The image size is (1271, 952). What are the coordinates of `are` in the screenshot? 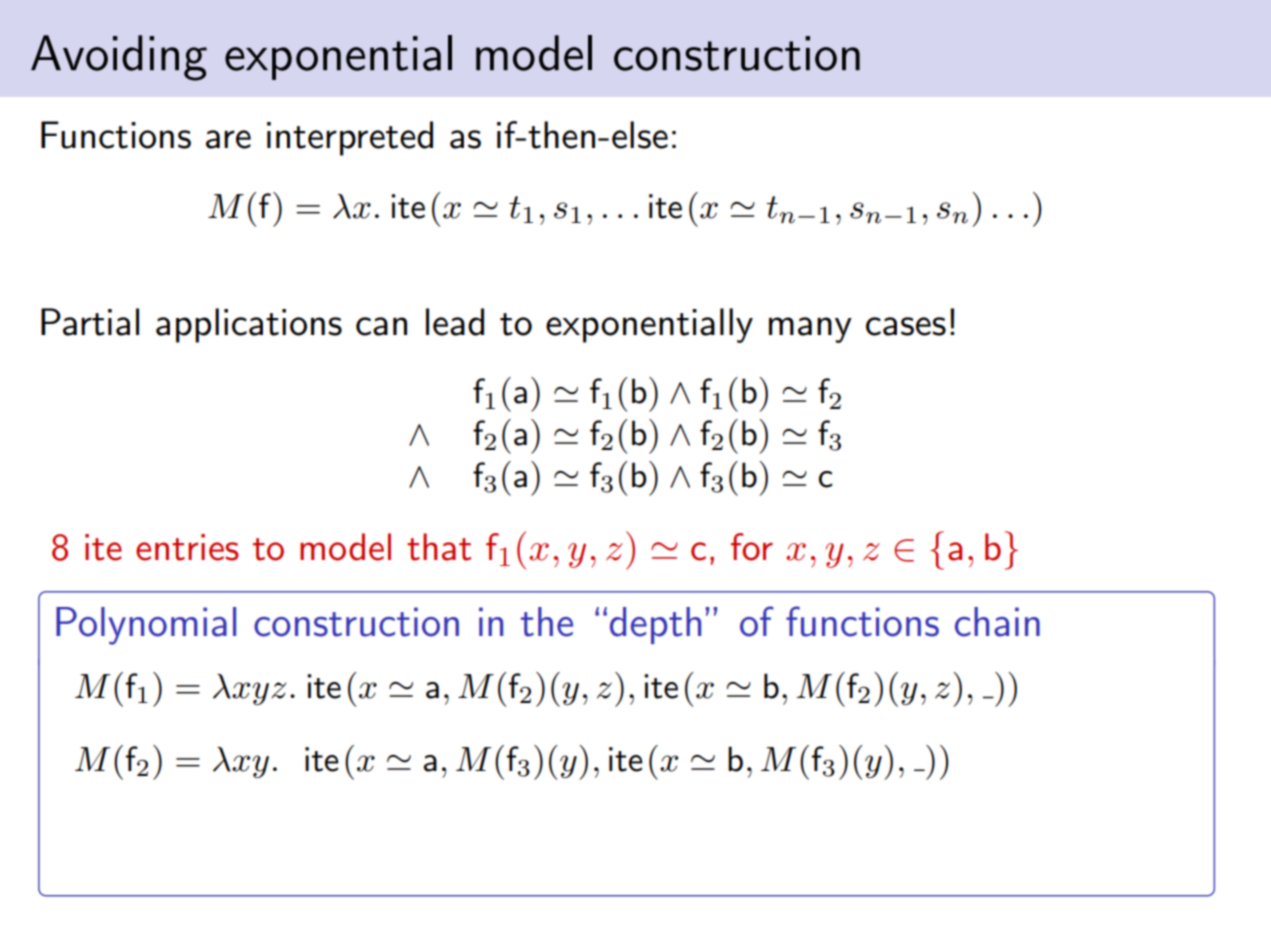 It's located at (228, 139).
